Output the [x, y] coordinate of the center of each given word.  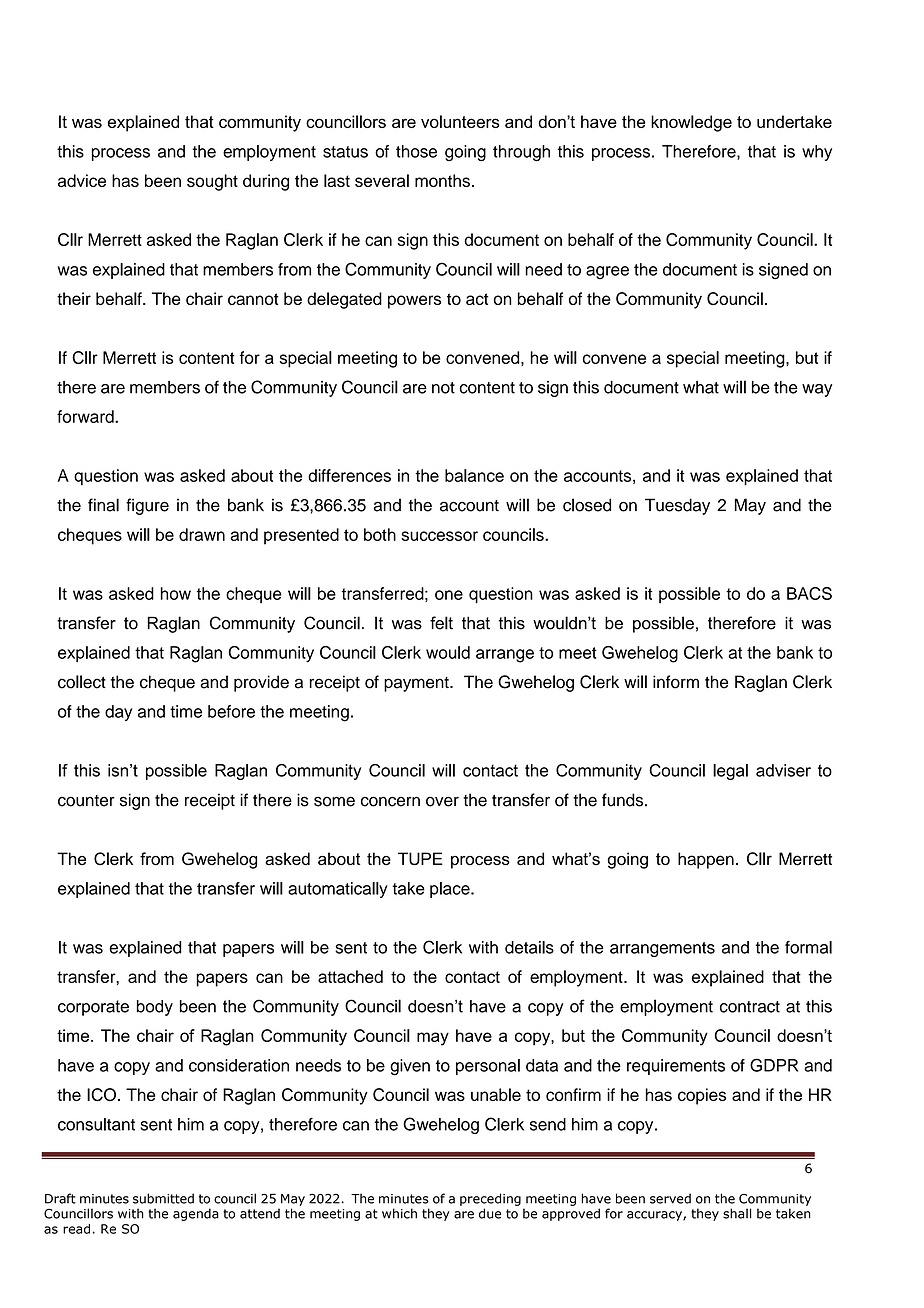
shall [737, 1213]
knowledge [691, 123]
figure [147, 506]
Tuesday [677, 506]
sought [212, 182]
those [416, 151]
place [451, 890]
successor [439, 536]
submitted [163, 1198]
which [399, 1213]
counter [86, 801]
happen [706, 860]
